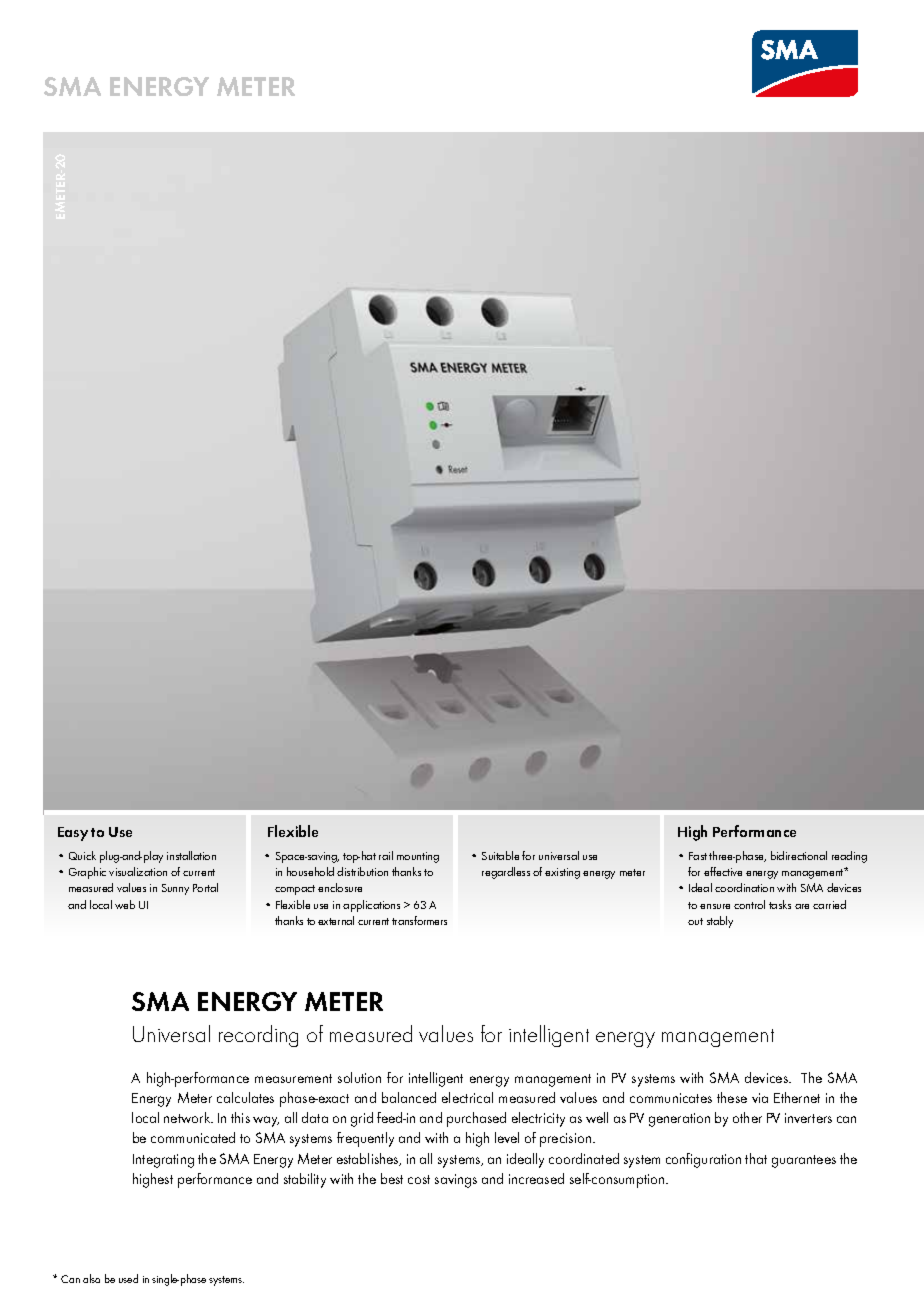 The width and height of the document is (924, 1308). What do you see at coordinates (188, 1117) in the document?
I see `network` at bounding box center [188, 1117].
